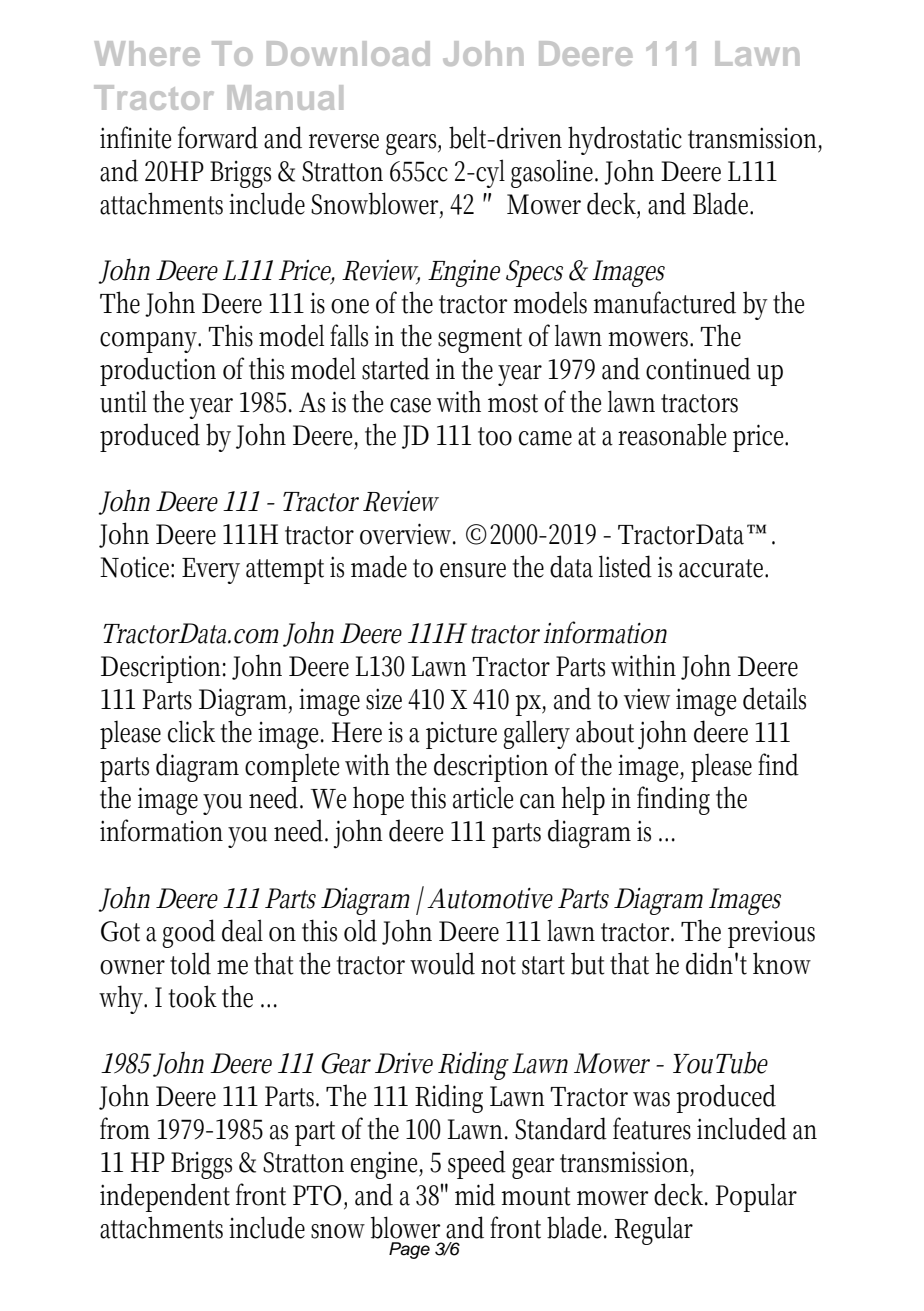 Image resolution: width=924 pixels, height=1311 pixels. Describe the element at coordinates (165, 1197) in the screenshot. I see `independent` at that location.
